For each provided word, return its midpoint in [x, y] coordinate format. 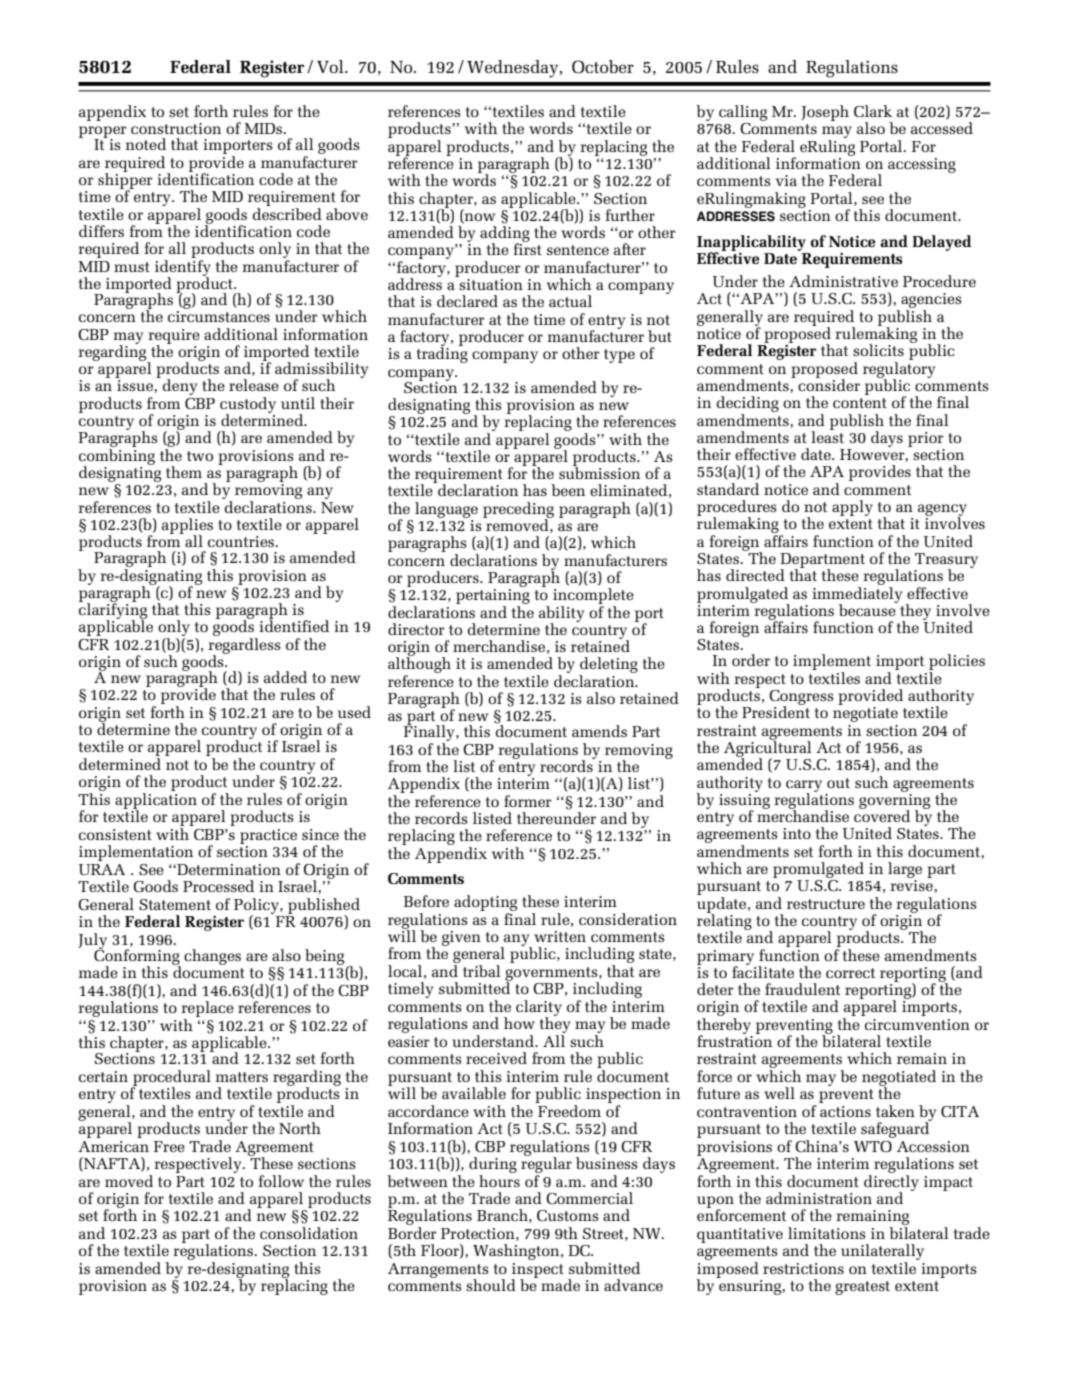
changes [212, 957]
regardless [244, 647]
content [860, 403]
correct [851, 973]
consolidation [309, 1233]
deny [180, 387]
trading [442, 354]
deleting [608, 666]
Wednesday [514, 69]
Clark [873, 111]
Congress [801, 698]
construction [176, 128]
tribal [481, 971]
